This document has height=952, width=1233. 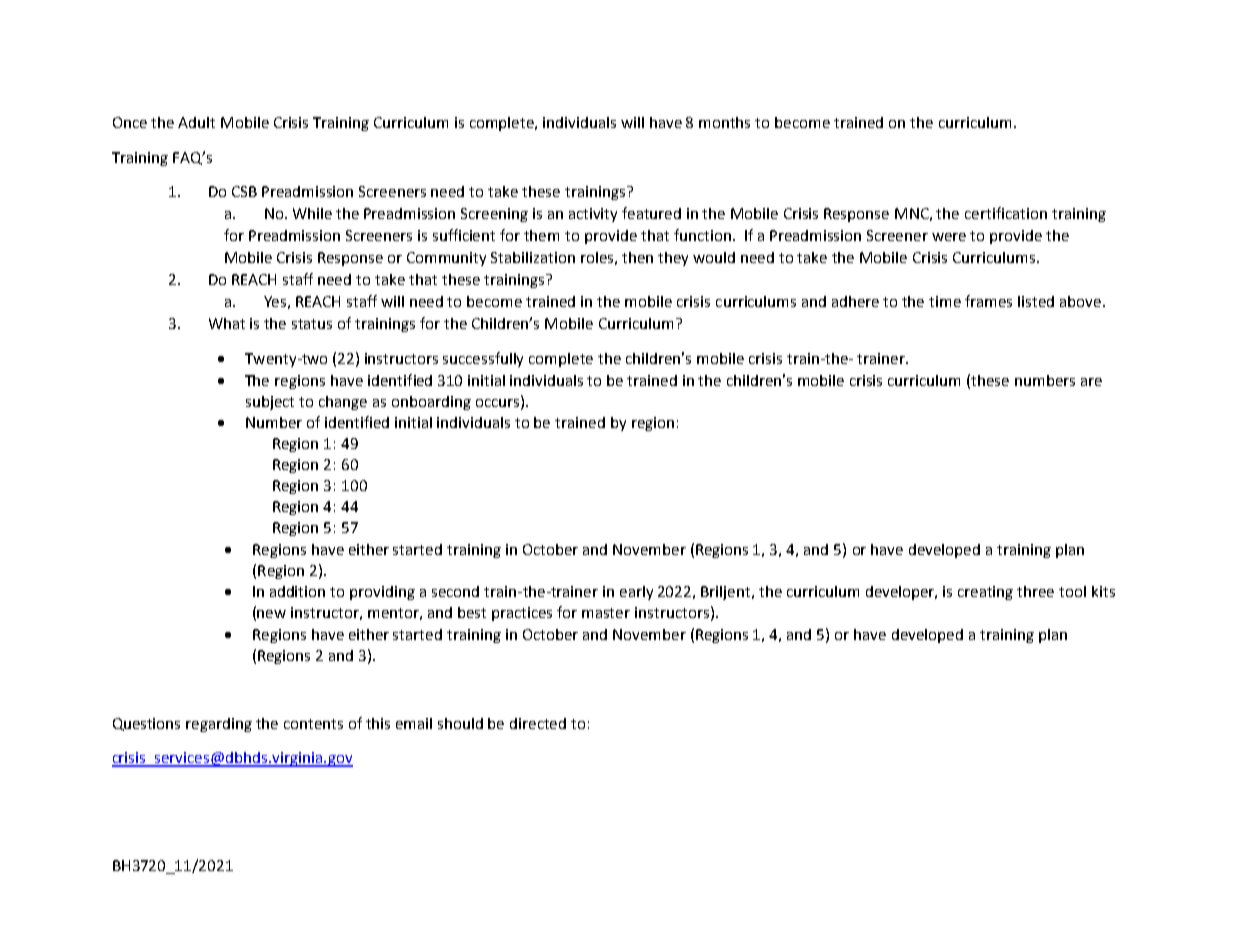 I want to click on Adult, so click(x=196, y=122).
